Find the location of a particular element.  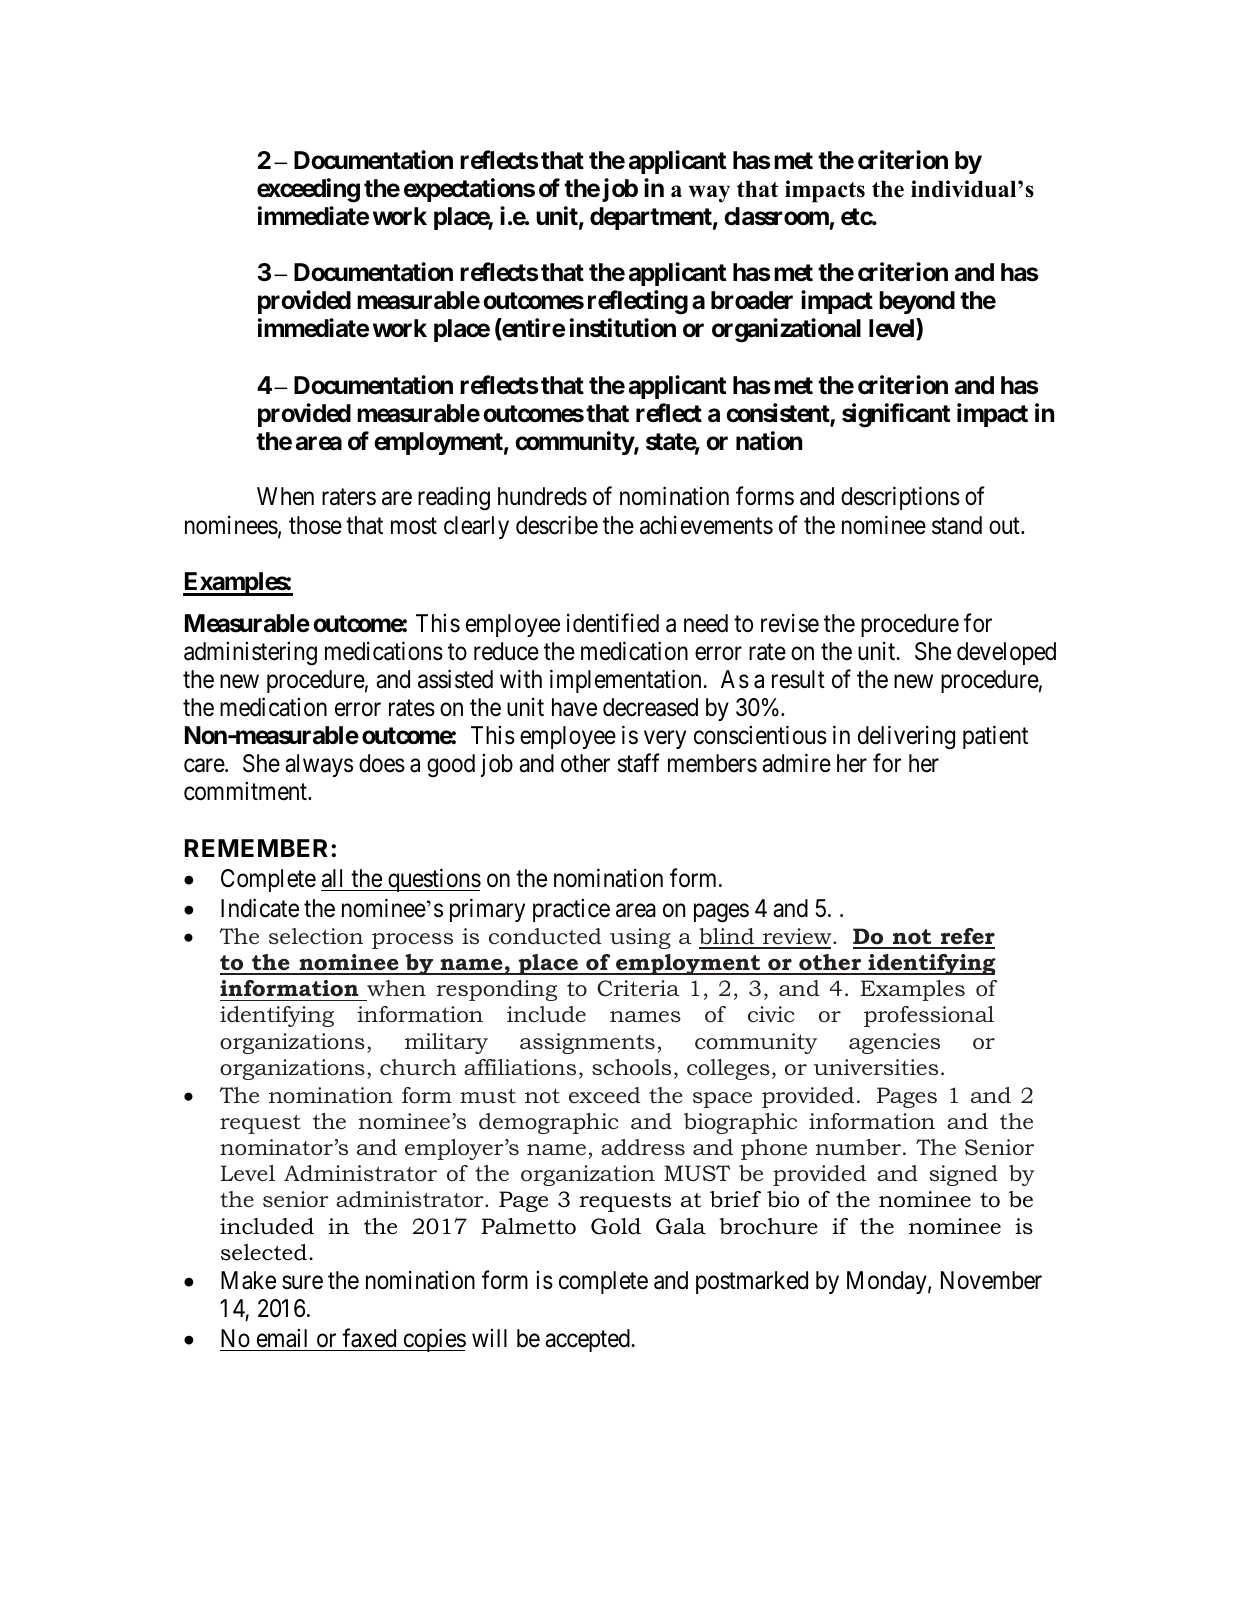

staff is located at coordinates (639, 763).
